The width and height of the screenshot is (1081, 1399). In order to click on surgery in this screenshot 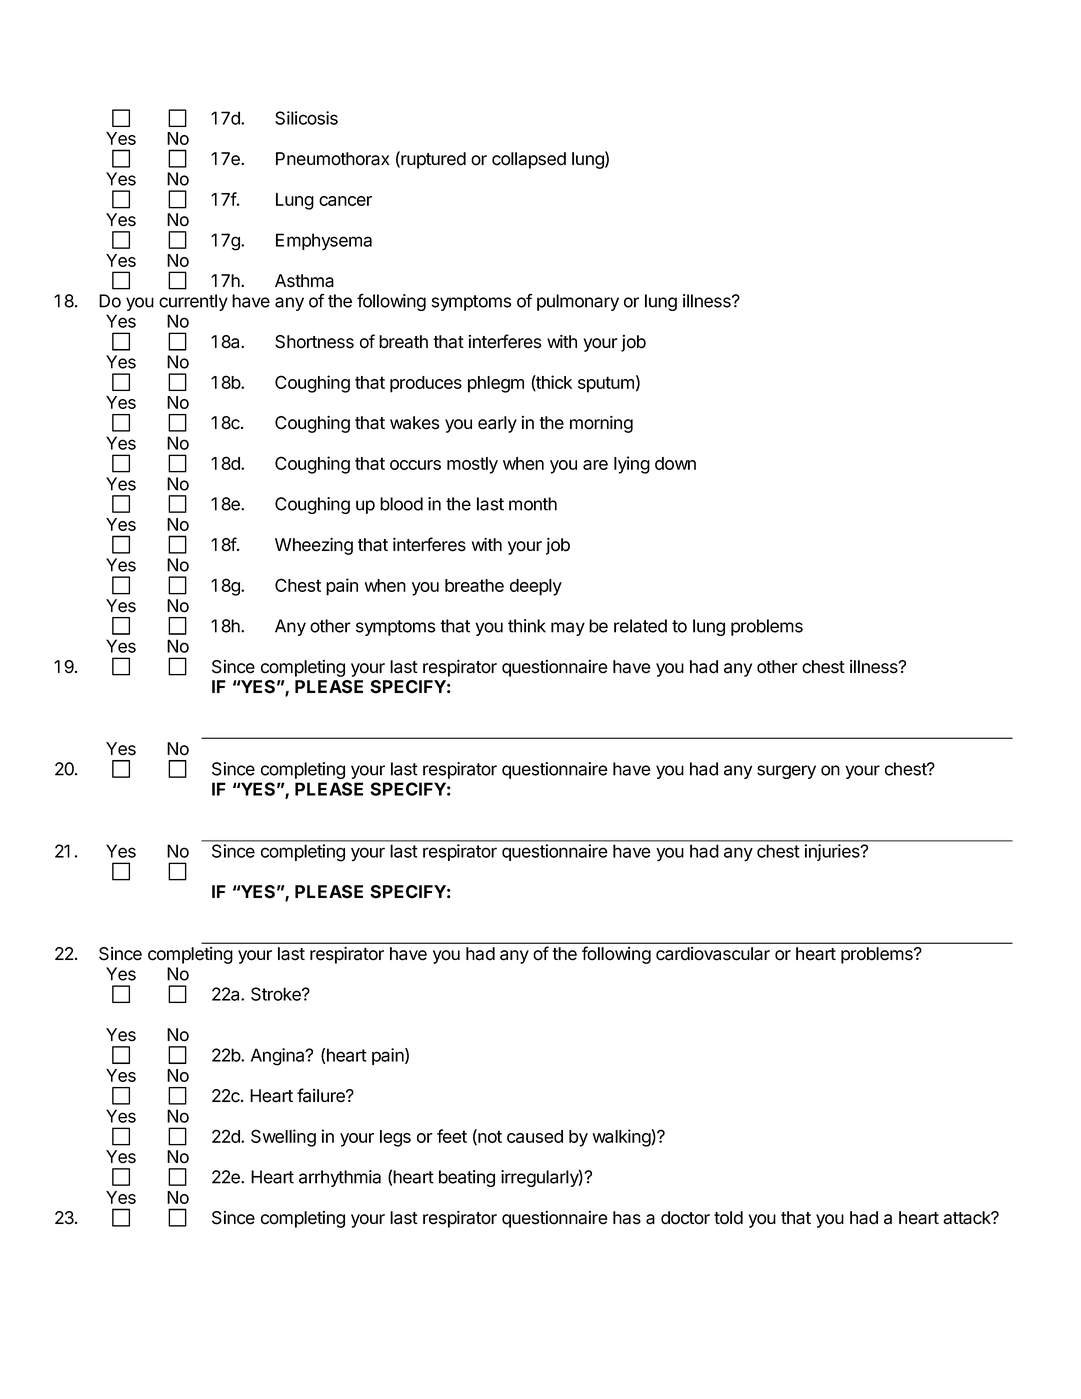, I will do `click(786, 772)`.
